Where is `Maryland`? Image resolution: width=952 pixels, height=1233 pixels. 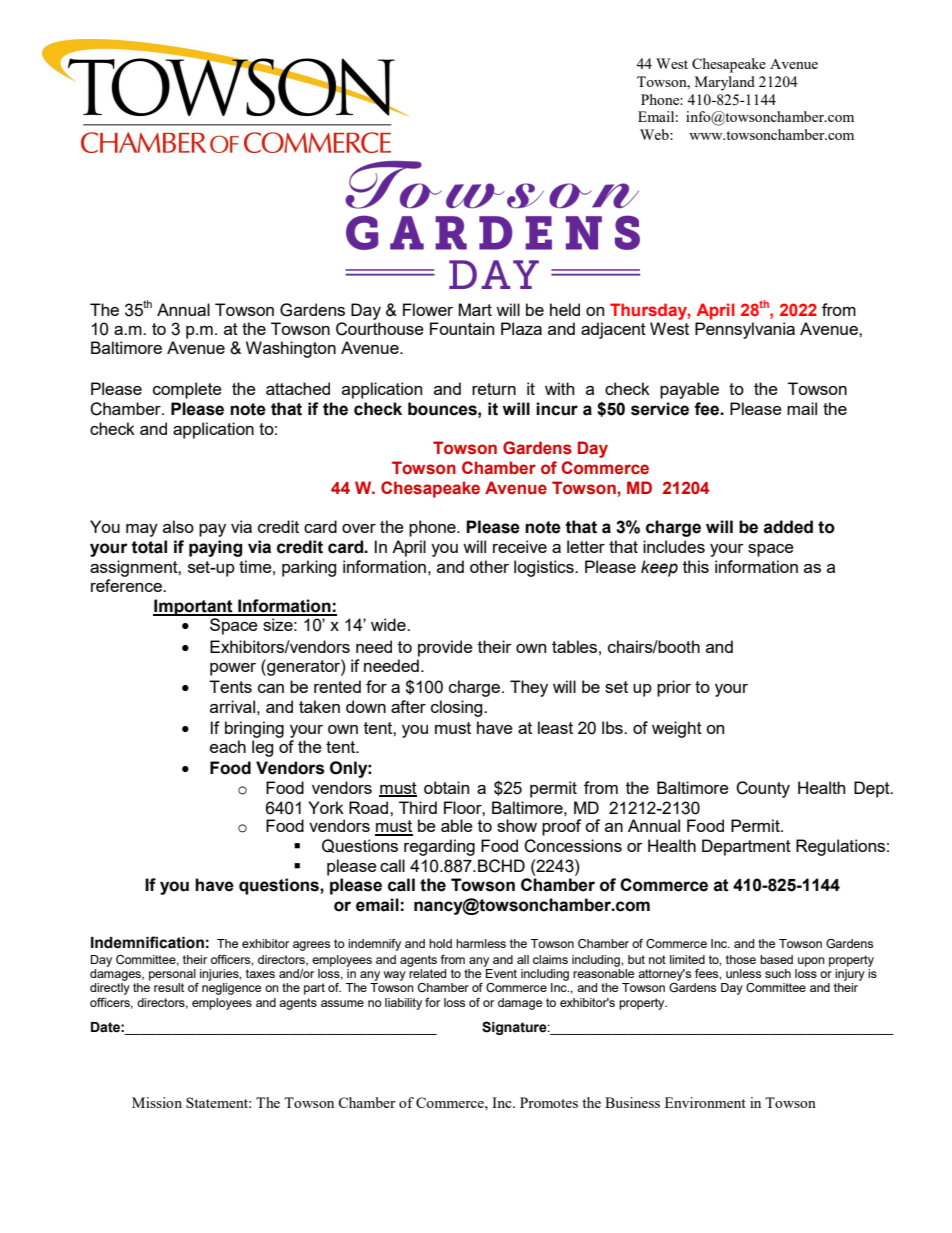 Maryland is located at coordinates (725, 83).
